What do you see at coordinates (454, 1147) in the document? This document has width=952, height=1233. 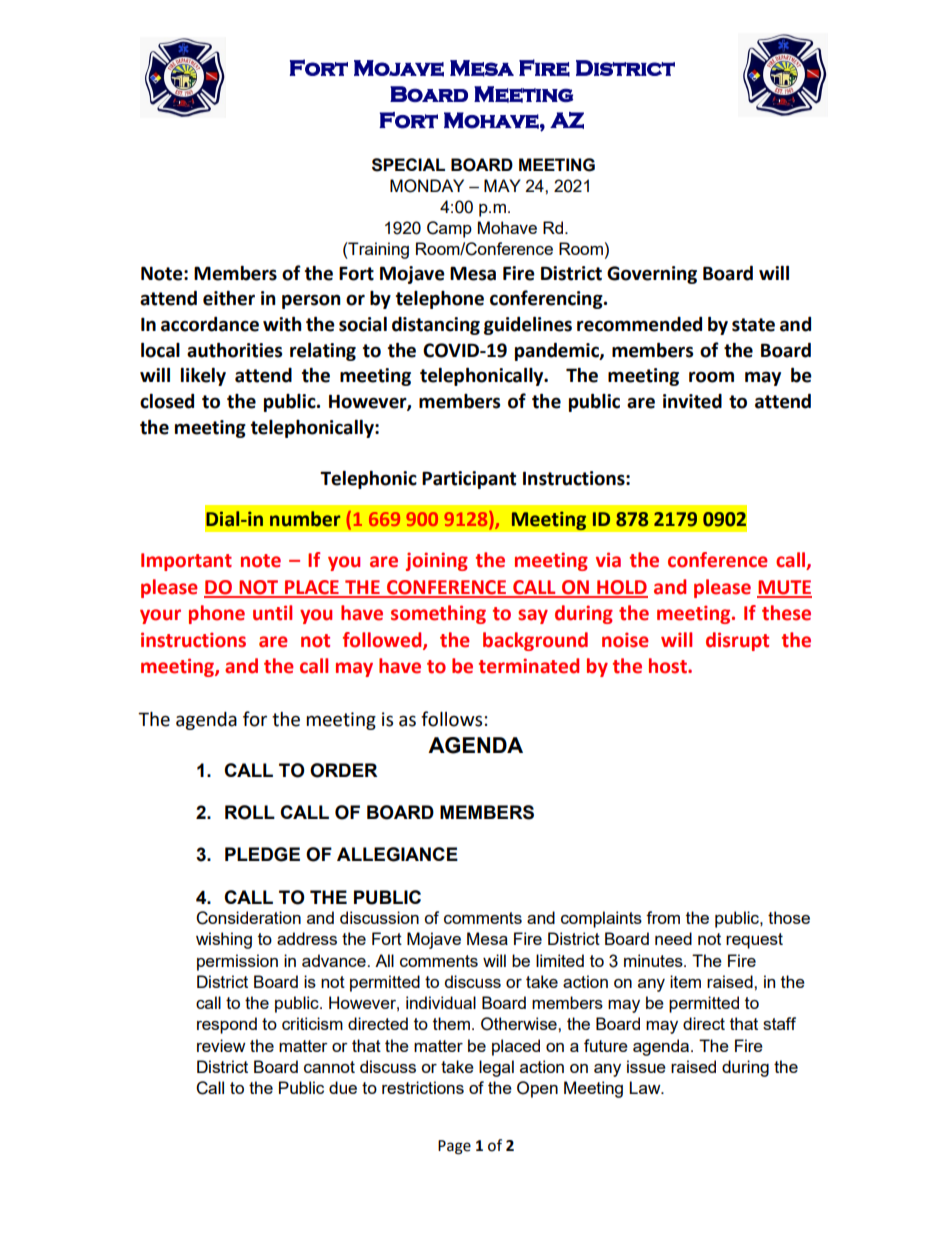 I see `Page` at bounding box center [454, 1147].
